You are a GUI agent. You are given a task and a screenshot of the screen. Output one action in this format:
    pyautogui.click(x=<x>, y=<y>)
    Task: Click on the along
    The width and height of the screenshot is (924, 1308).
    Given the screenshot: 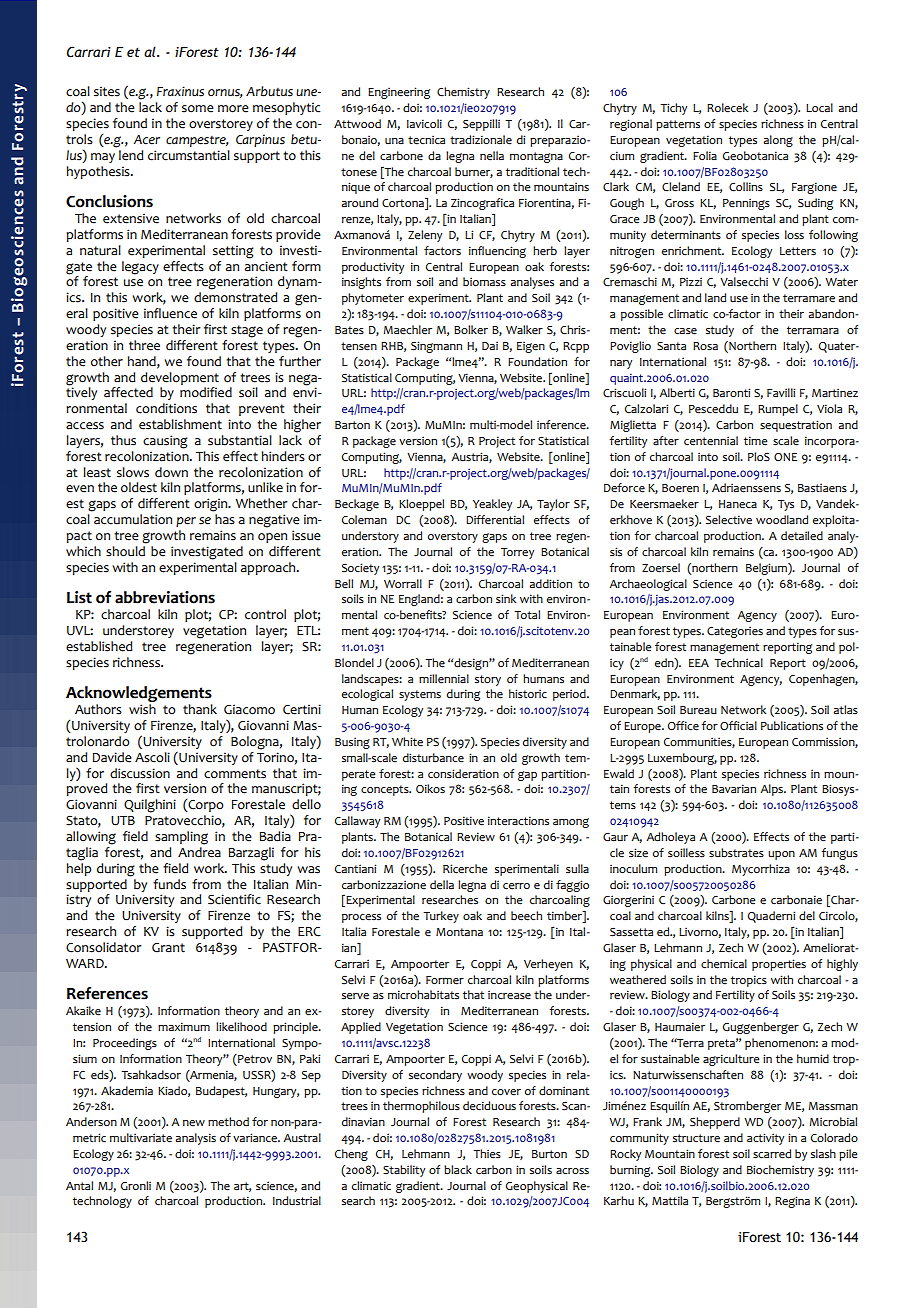 What is the action you would take?
    pyautogui.click(x=778, y=141)
